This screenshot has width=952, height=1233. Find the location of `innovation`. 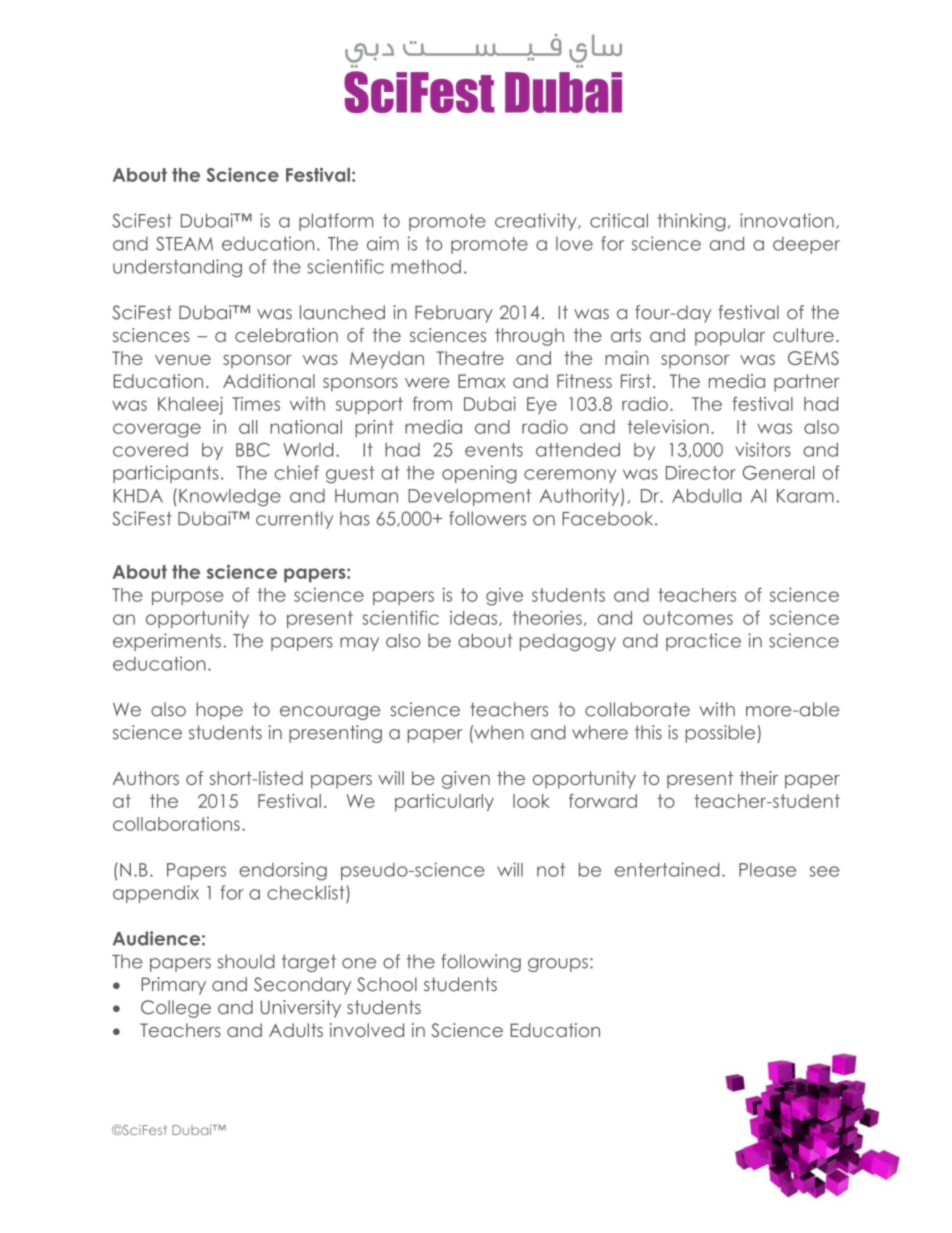

innovation is located at coordinates (787, 220).
